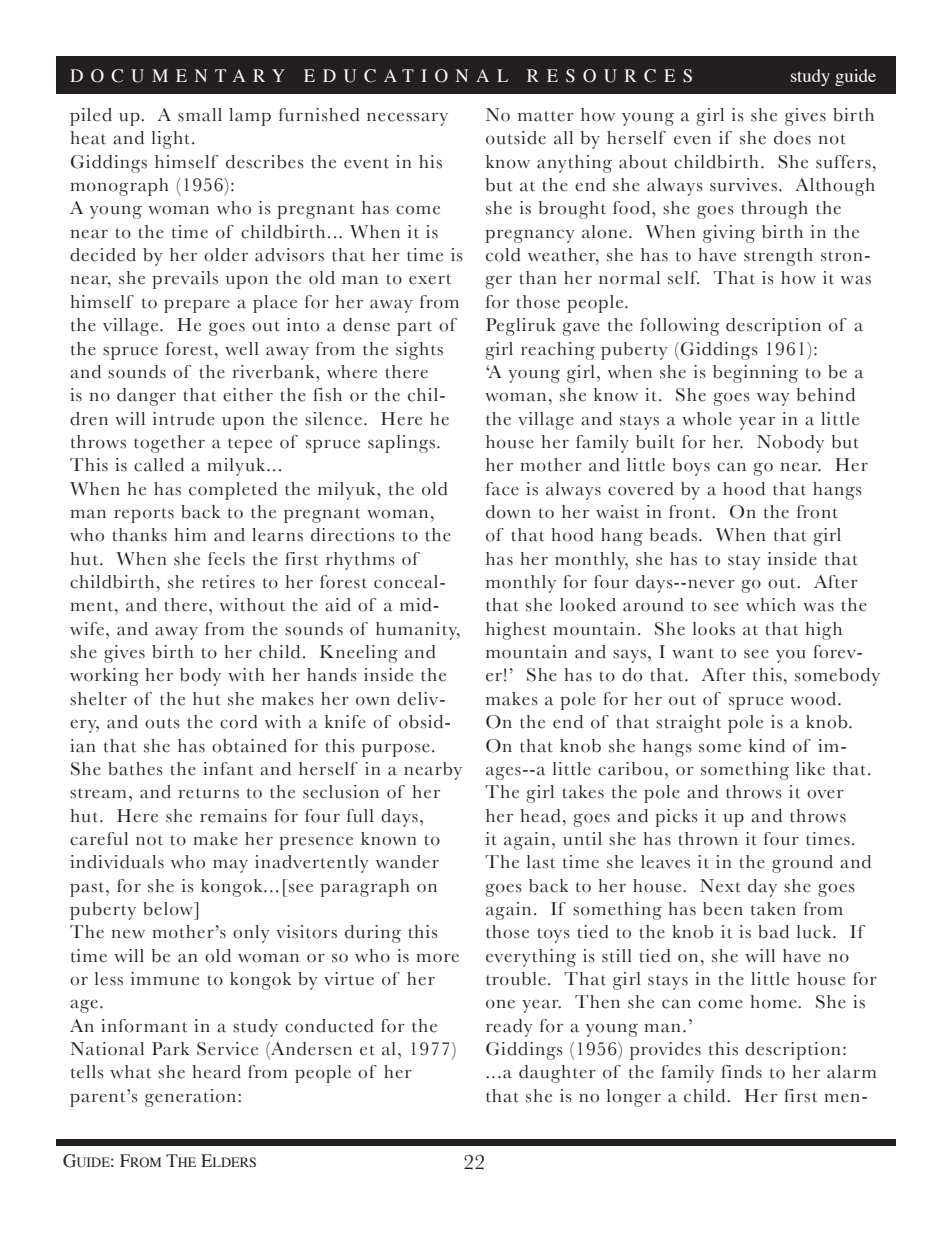 This screenshot has width=952, height=1233. What do you see at coordinates (792, 138) in the screenshot?
I see `does` at bounding box center [792, 138].
